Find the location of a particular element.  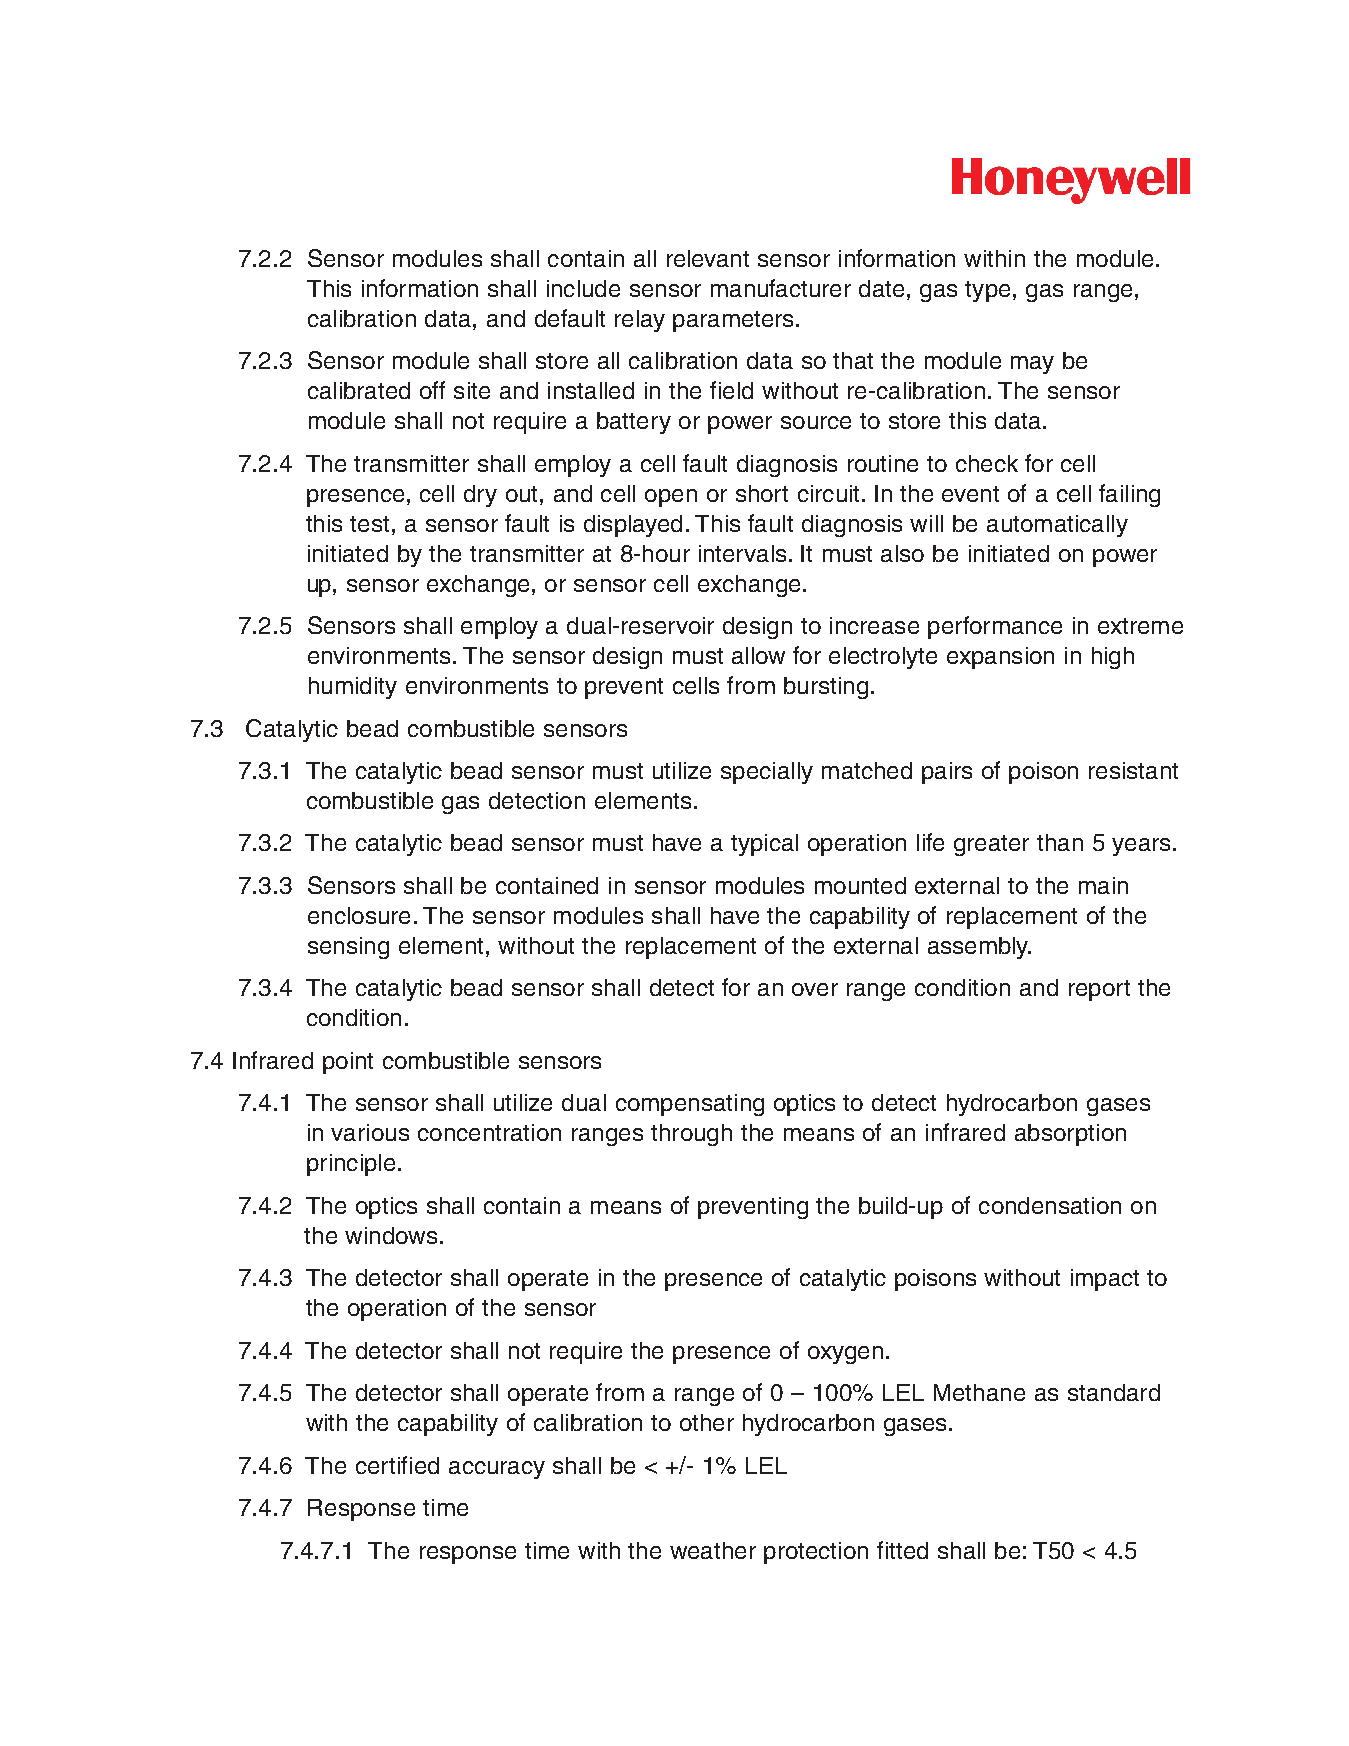

test is located at coordinates (369, 524).
